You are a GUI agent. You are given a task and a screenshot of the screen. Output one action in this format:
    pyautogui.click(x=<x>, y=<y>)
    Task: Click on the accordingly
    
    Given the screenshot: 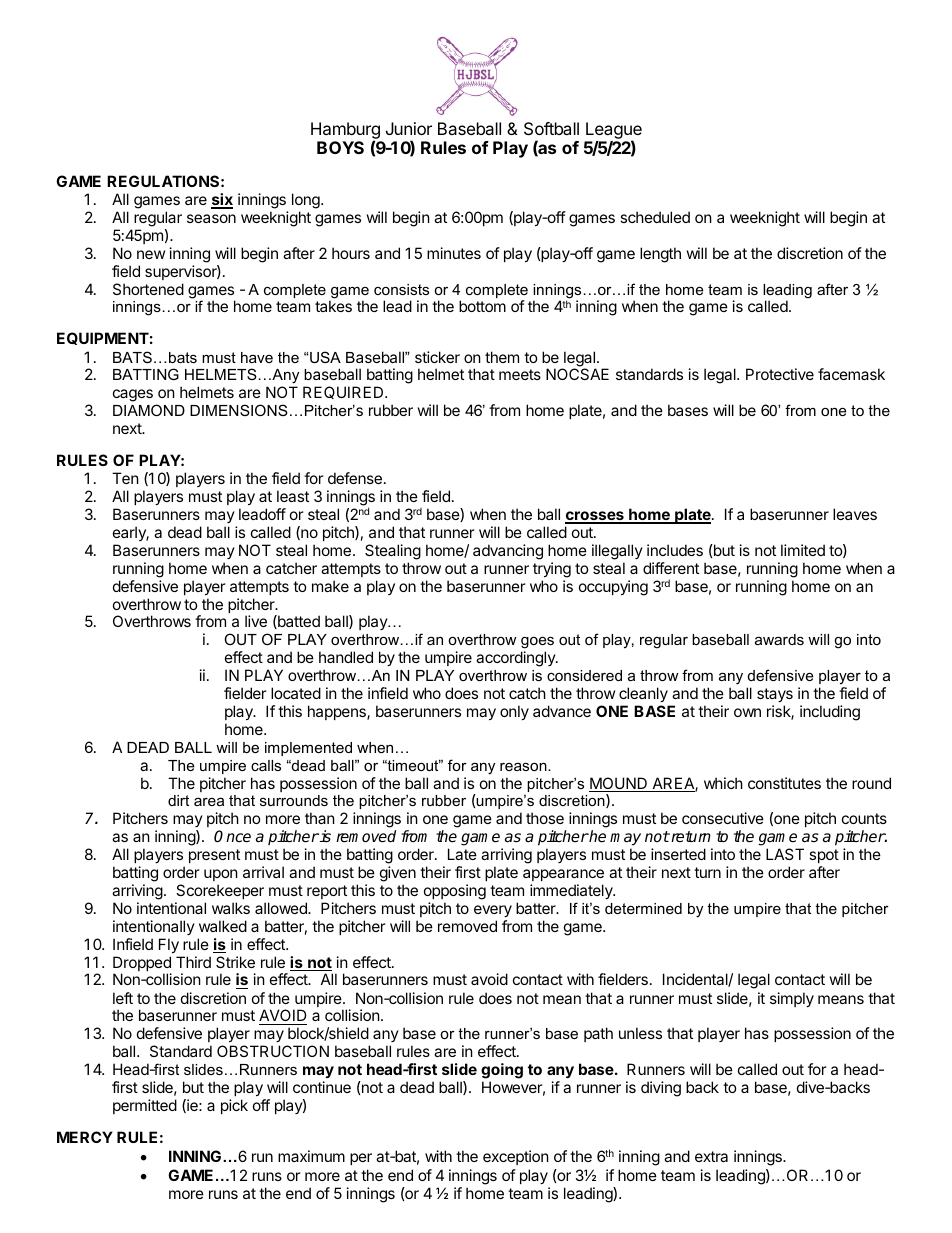 What is the action you would take?
    pyautogui.click(x=516, y=659)
